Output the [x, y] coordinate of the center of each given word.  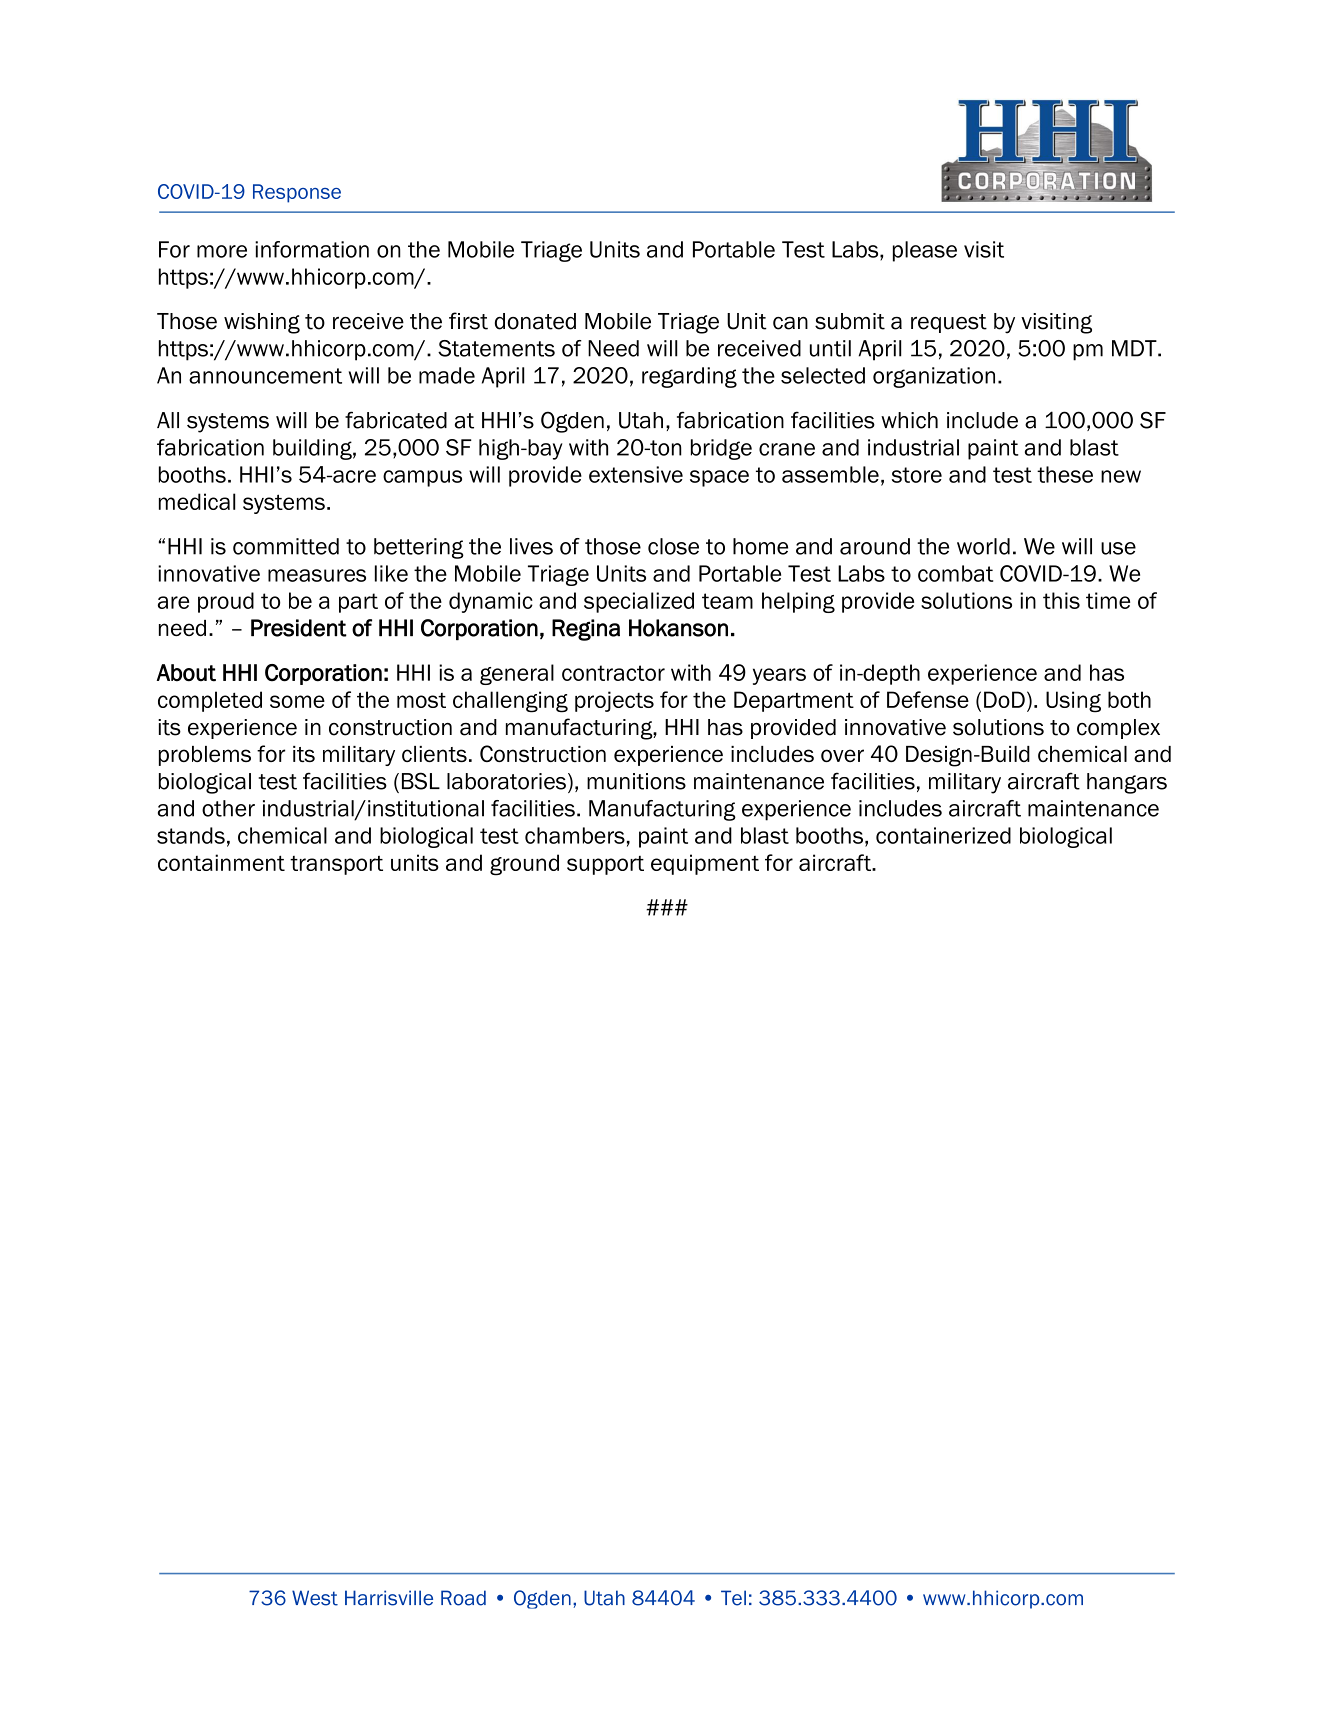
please [925, 251]
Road [463, 1598]
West [315, 1598]
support [605, 865]
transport [336, 865]
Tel [733, 1598]
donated [535, 321]
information [312, 249]
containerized [943, 835]
